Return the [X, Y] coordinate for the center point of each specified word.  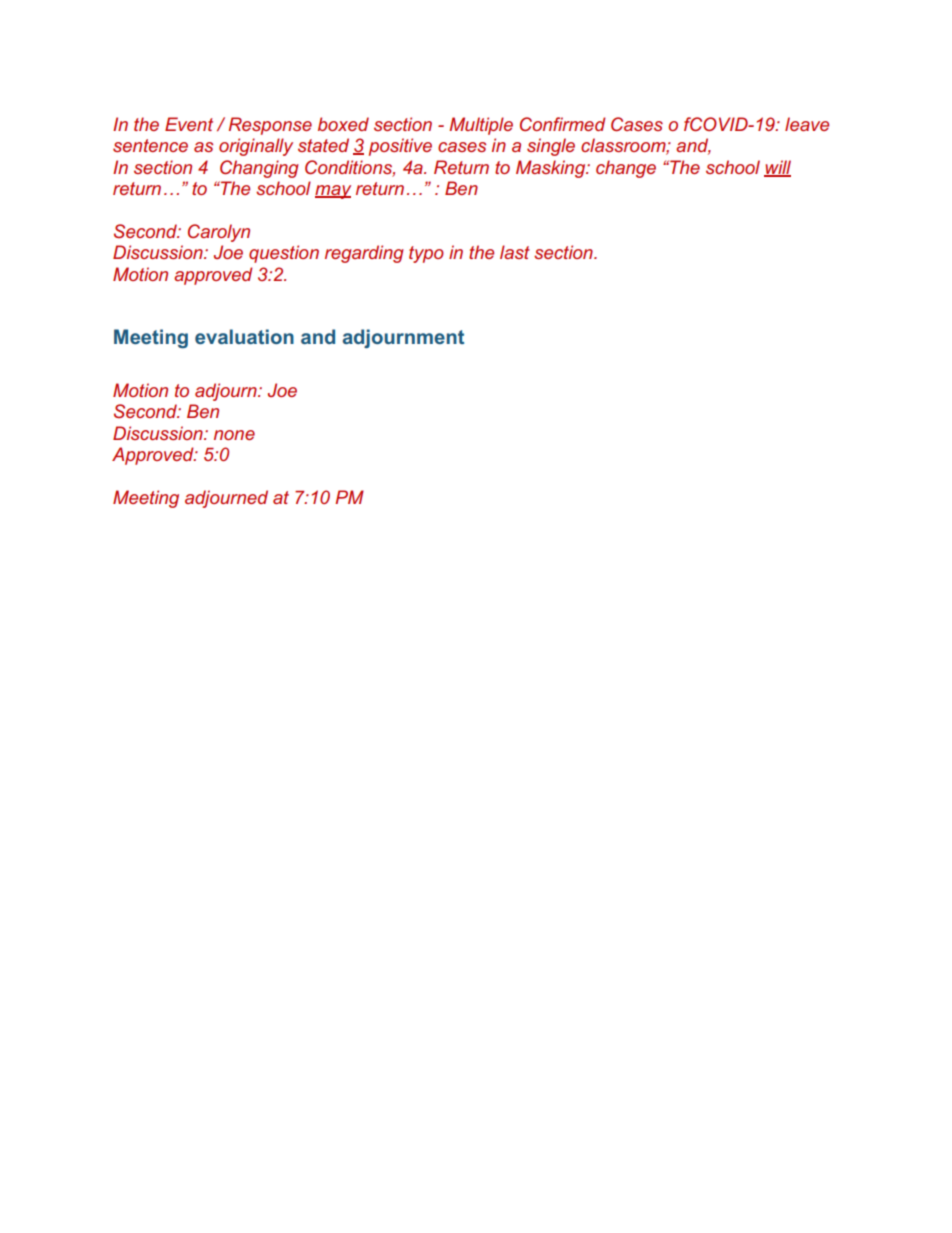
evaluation [244, 336]
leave [807, 124]
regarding [364, 254]
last [515, 252]
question [284, 254]
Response [270, 126]
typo [426, 254]
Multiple [481, 126]
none [234, 435]
